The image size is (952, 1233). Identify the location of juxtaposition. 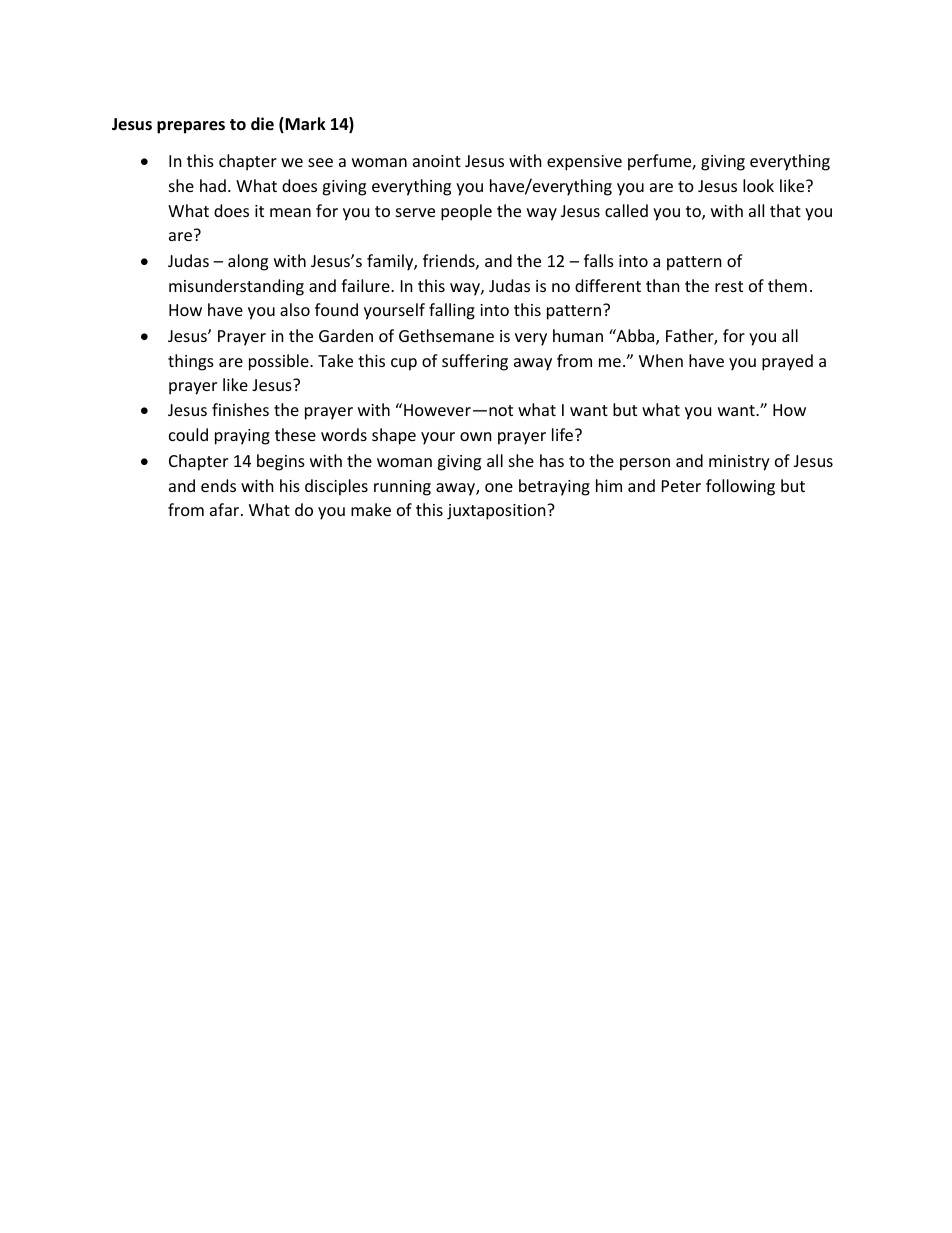
(497, 512).
